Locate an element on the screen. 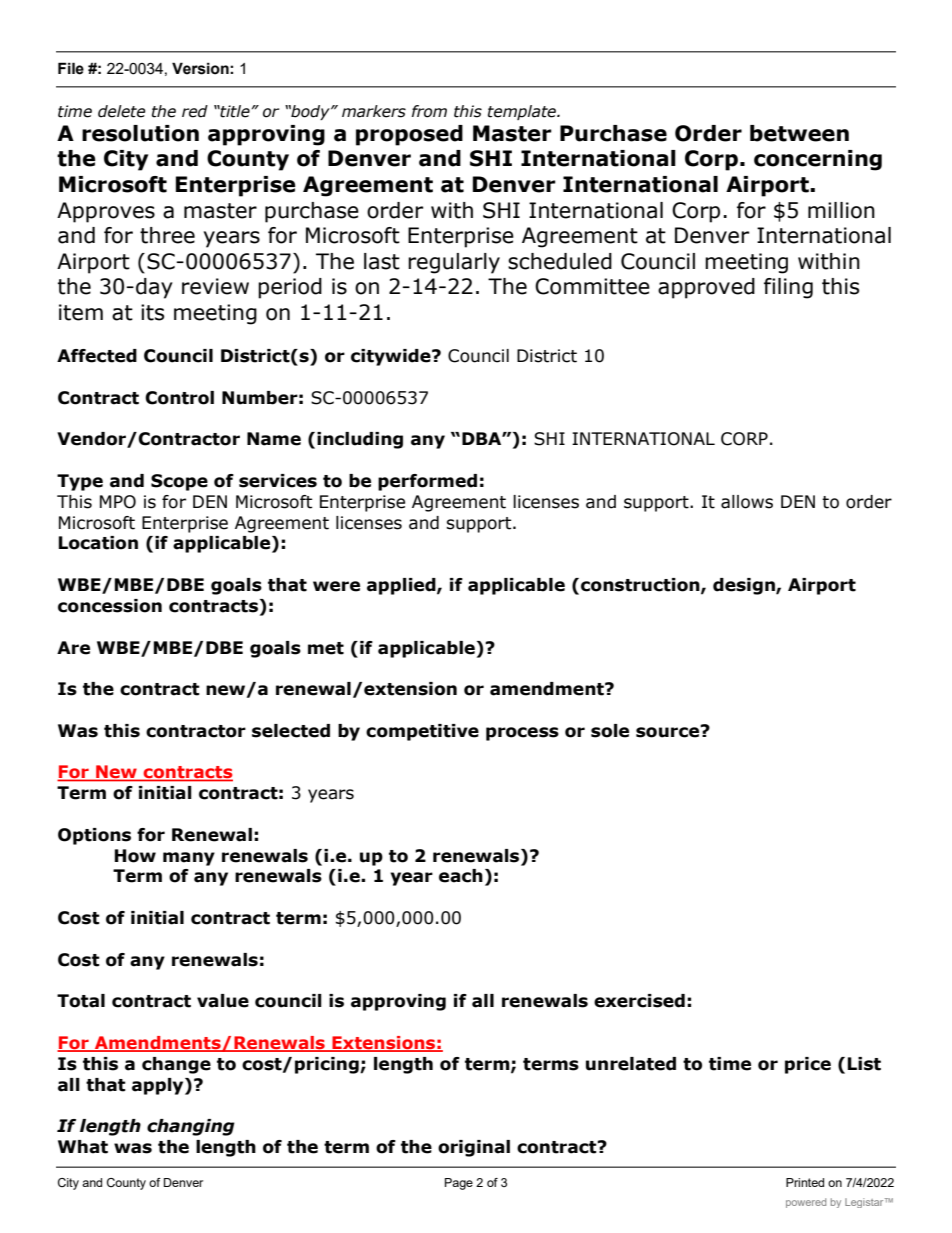 The image size is (952, 1233). many is located at coordinates (189, 859).
